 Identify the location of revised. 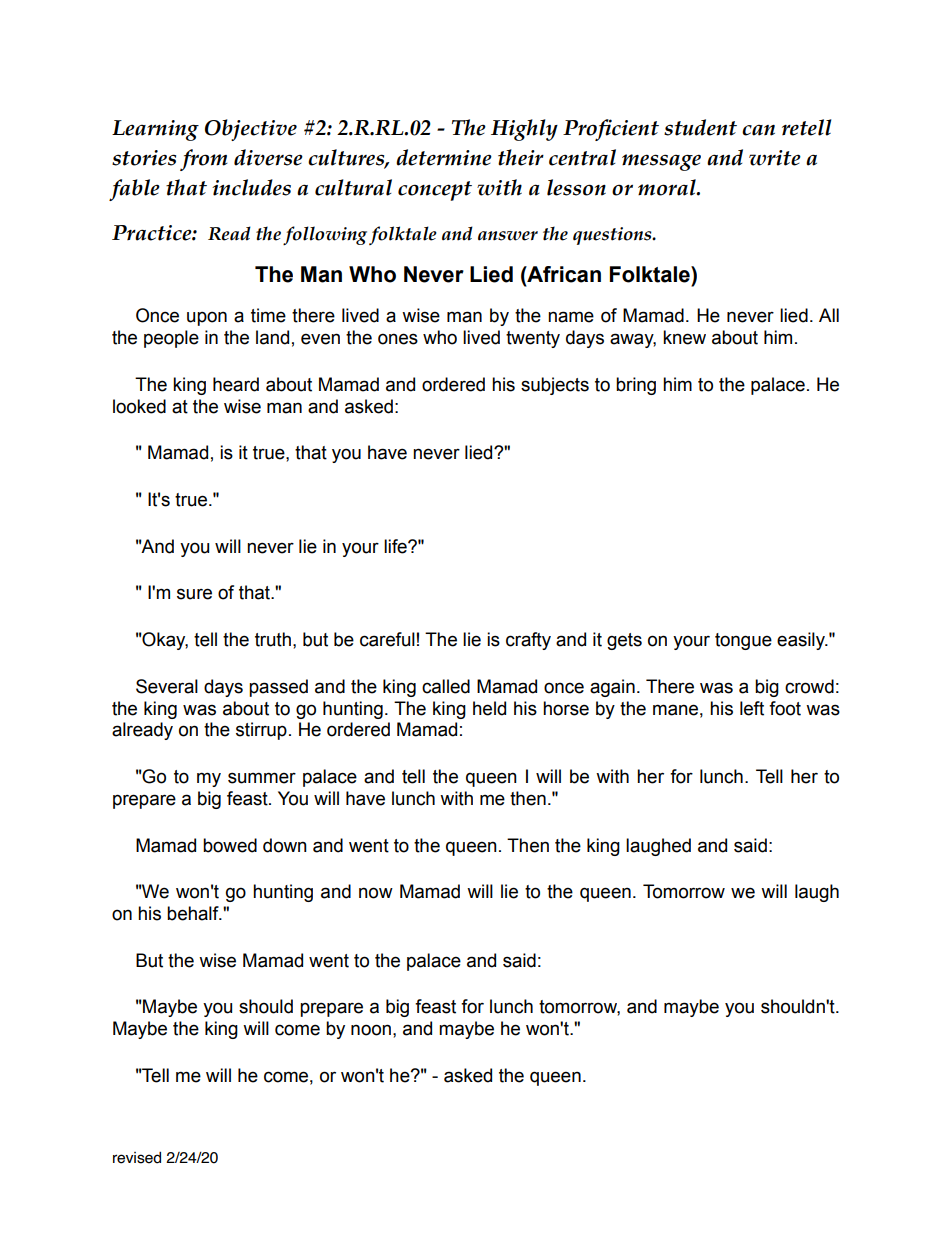
(137, 1158).
